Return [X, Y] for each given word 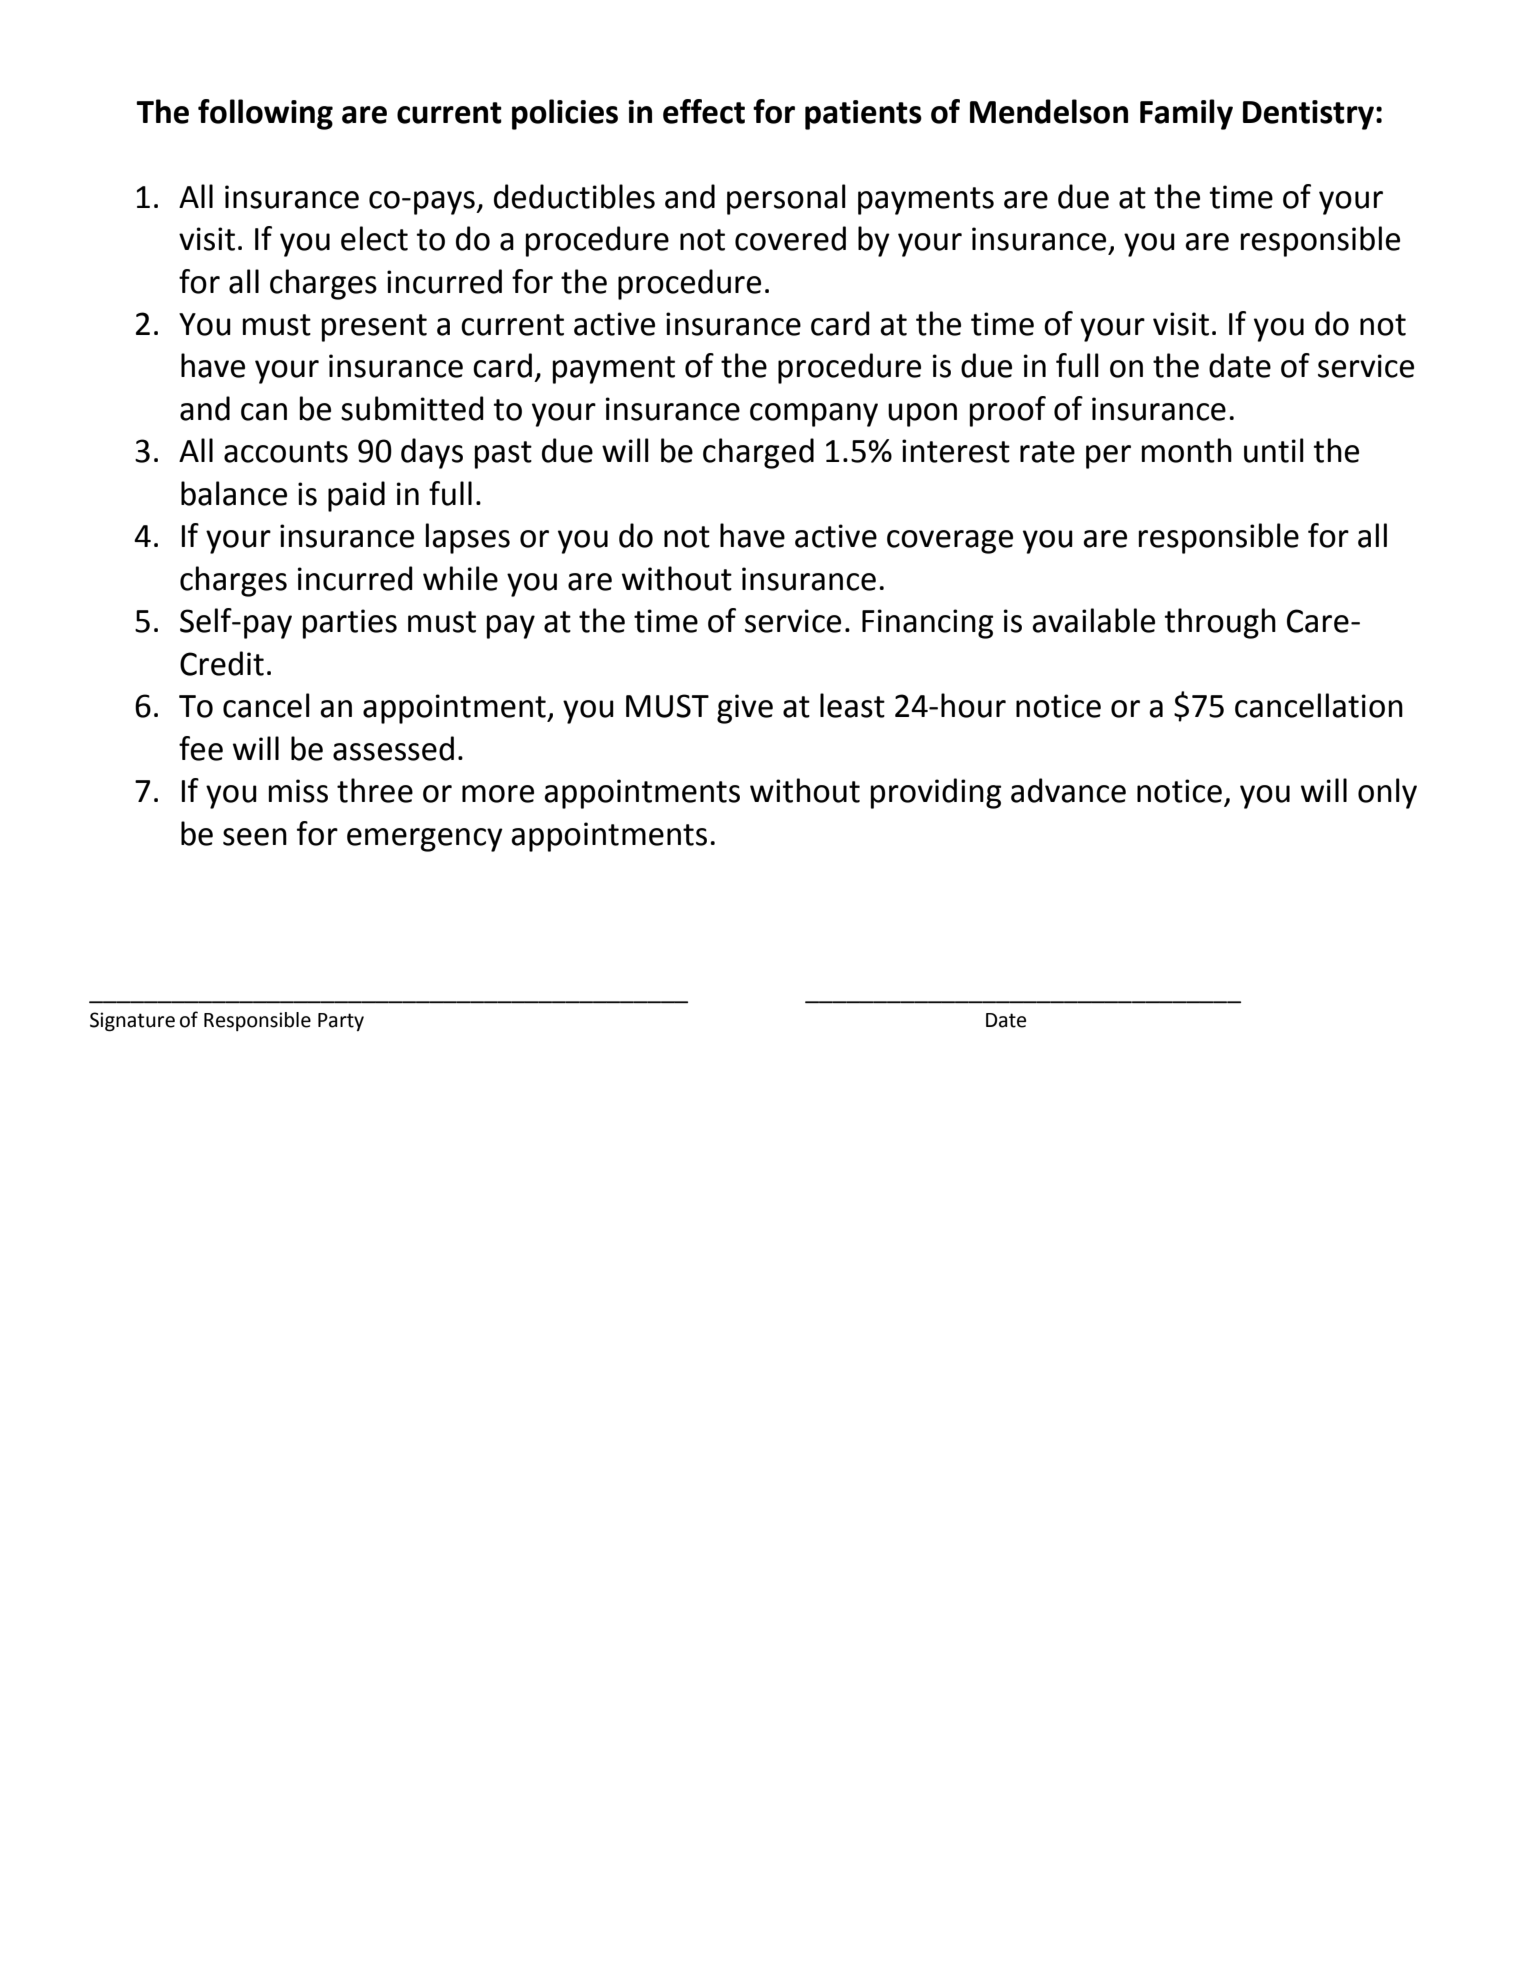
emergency [425, 840]
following [265, 114]
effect [704, 111]
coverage [950, 542]
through [1220, 623]
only [1387, 793]
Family [1186, 114]
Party [341, 1022]
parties [350, 624]
